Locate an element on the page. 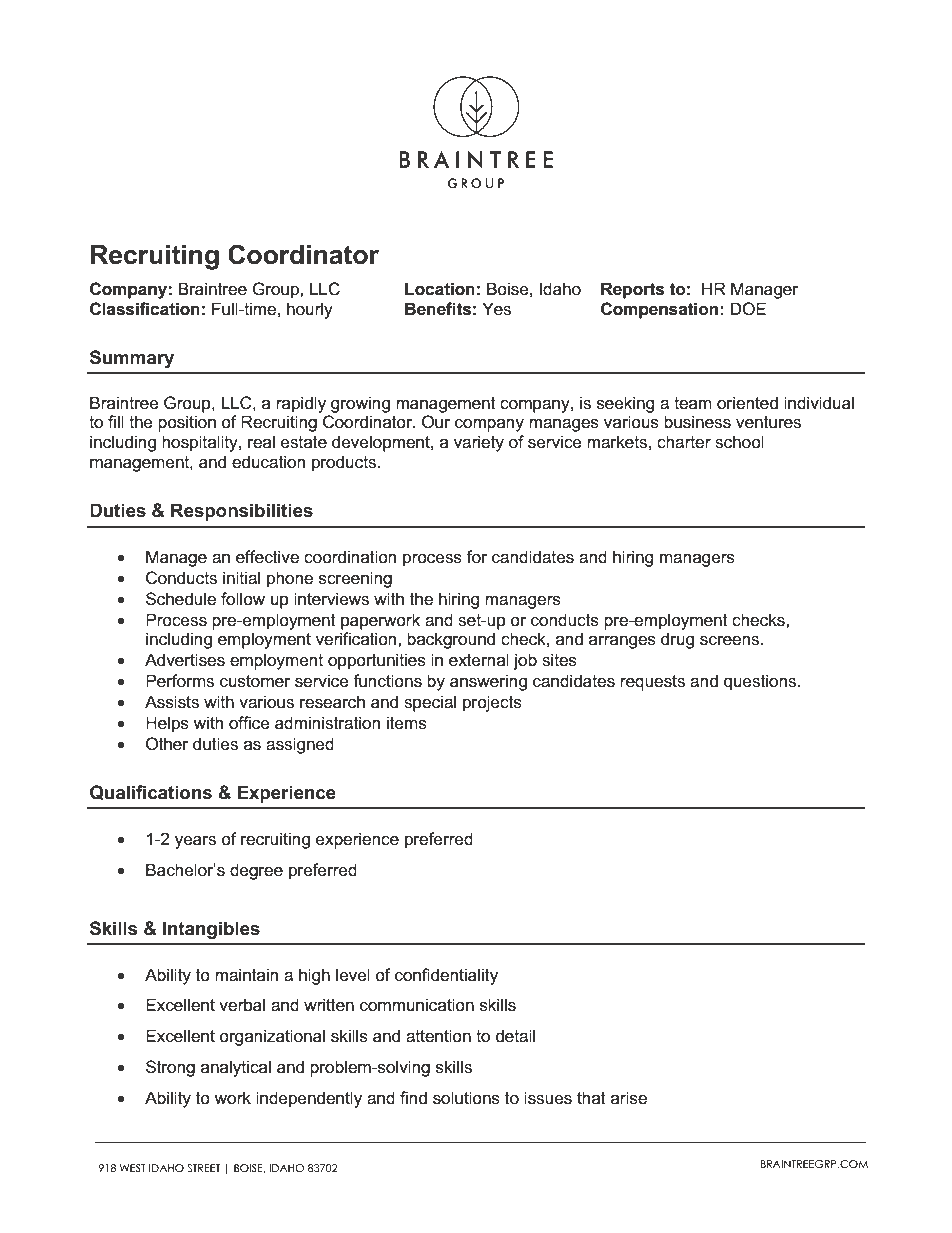 The width and height of the page is (952, 1233). Helps is located at coordinates (167, 724).
